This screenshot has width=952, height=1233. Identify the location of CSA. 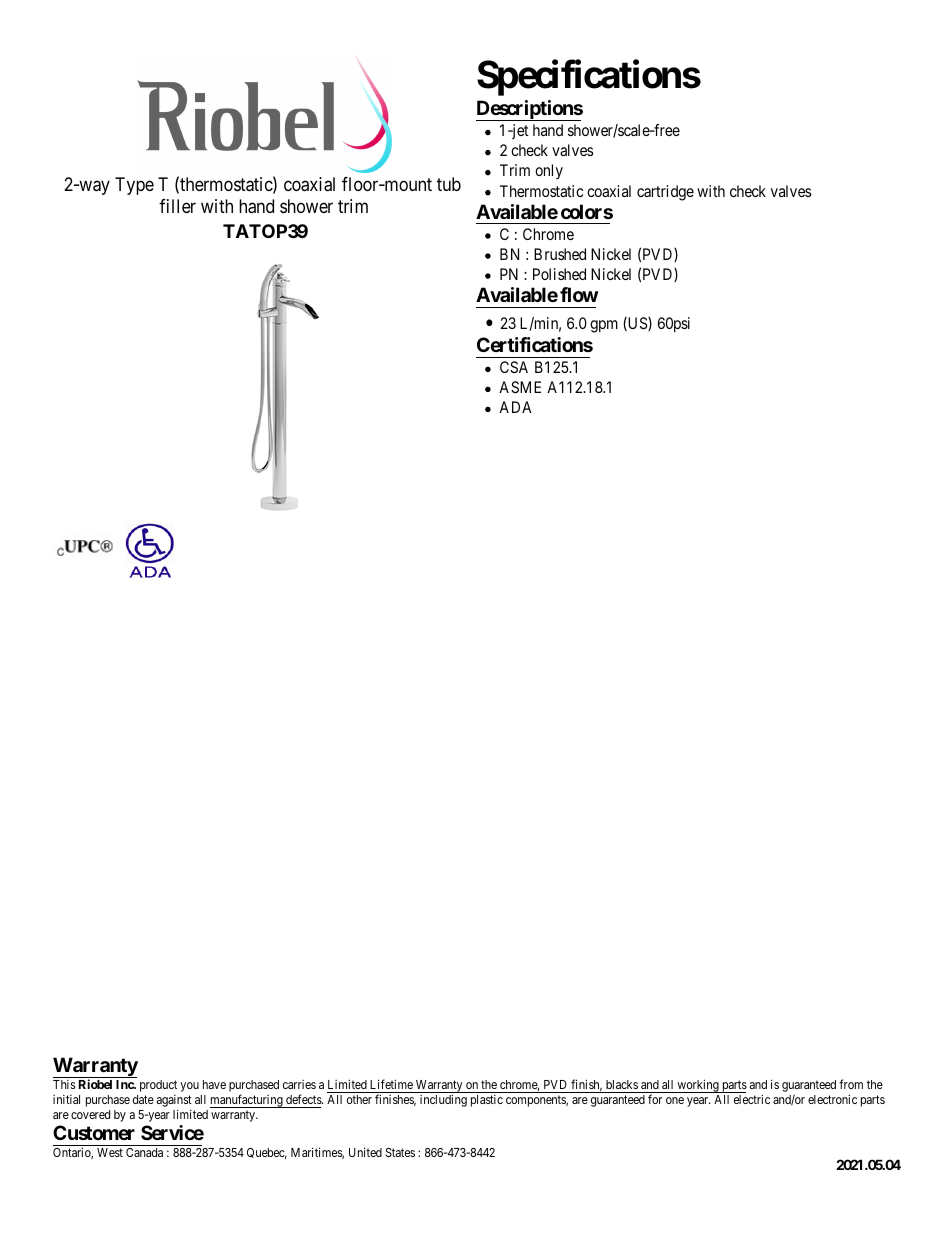
(514, 367).
